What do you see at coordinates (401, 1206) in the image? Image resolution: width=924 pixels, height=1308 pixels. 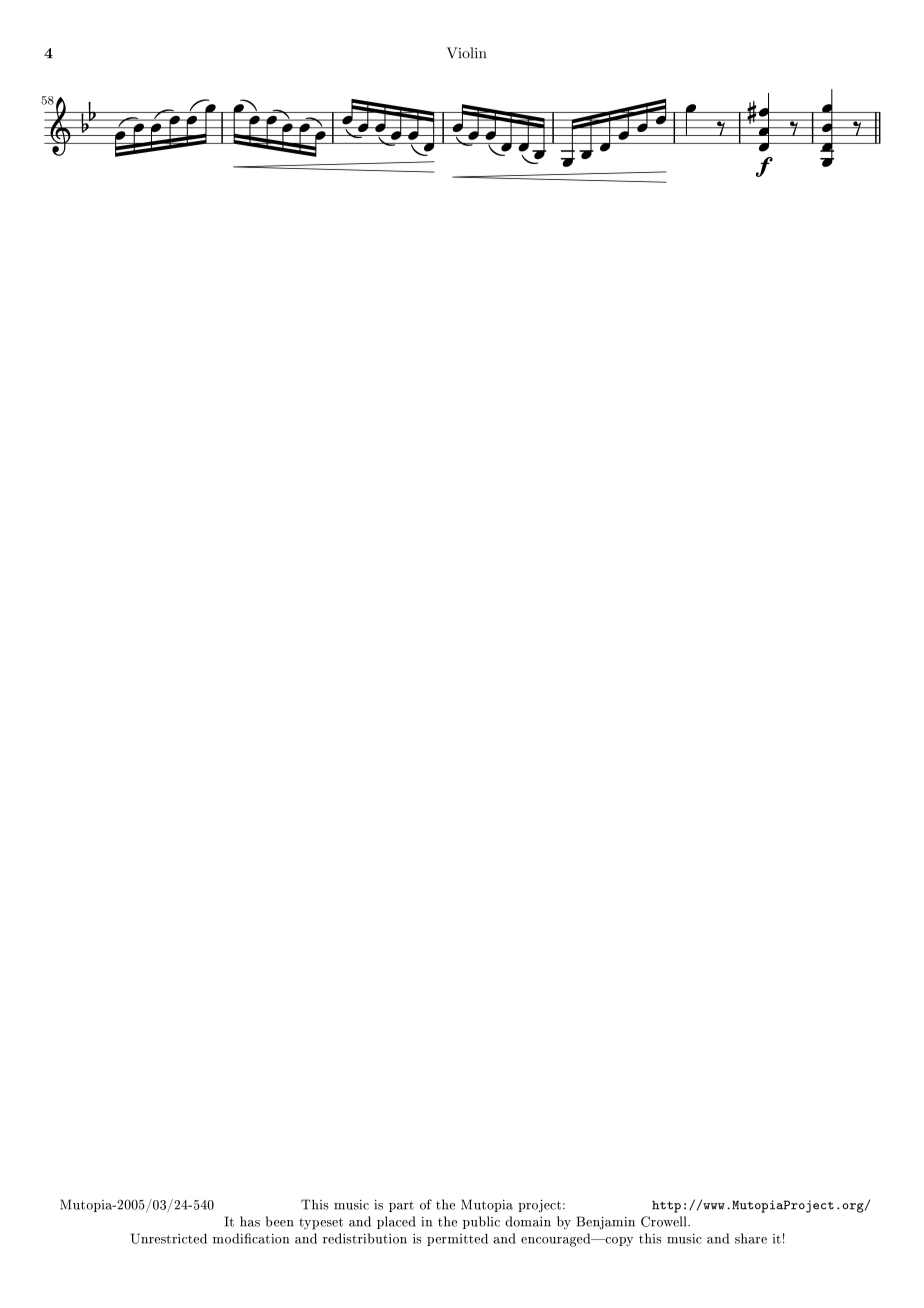 I see `part` at bounding box center [401, 1206].
